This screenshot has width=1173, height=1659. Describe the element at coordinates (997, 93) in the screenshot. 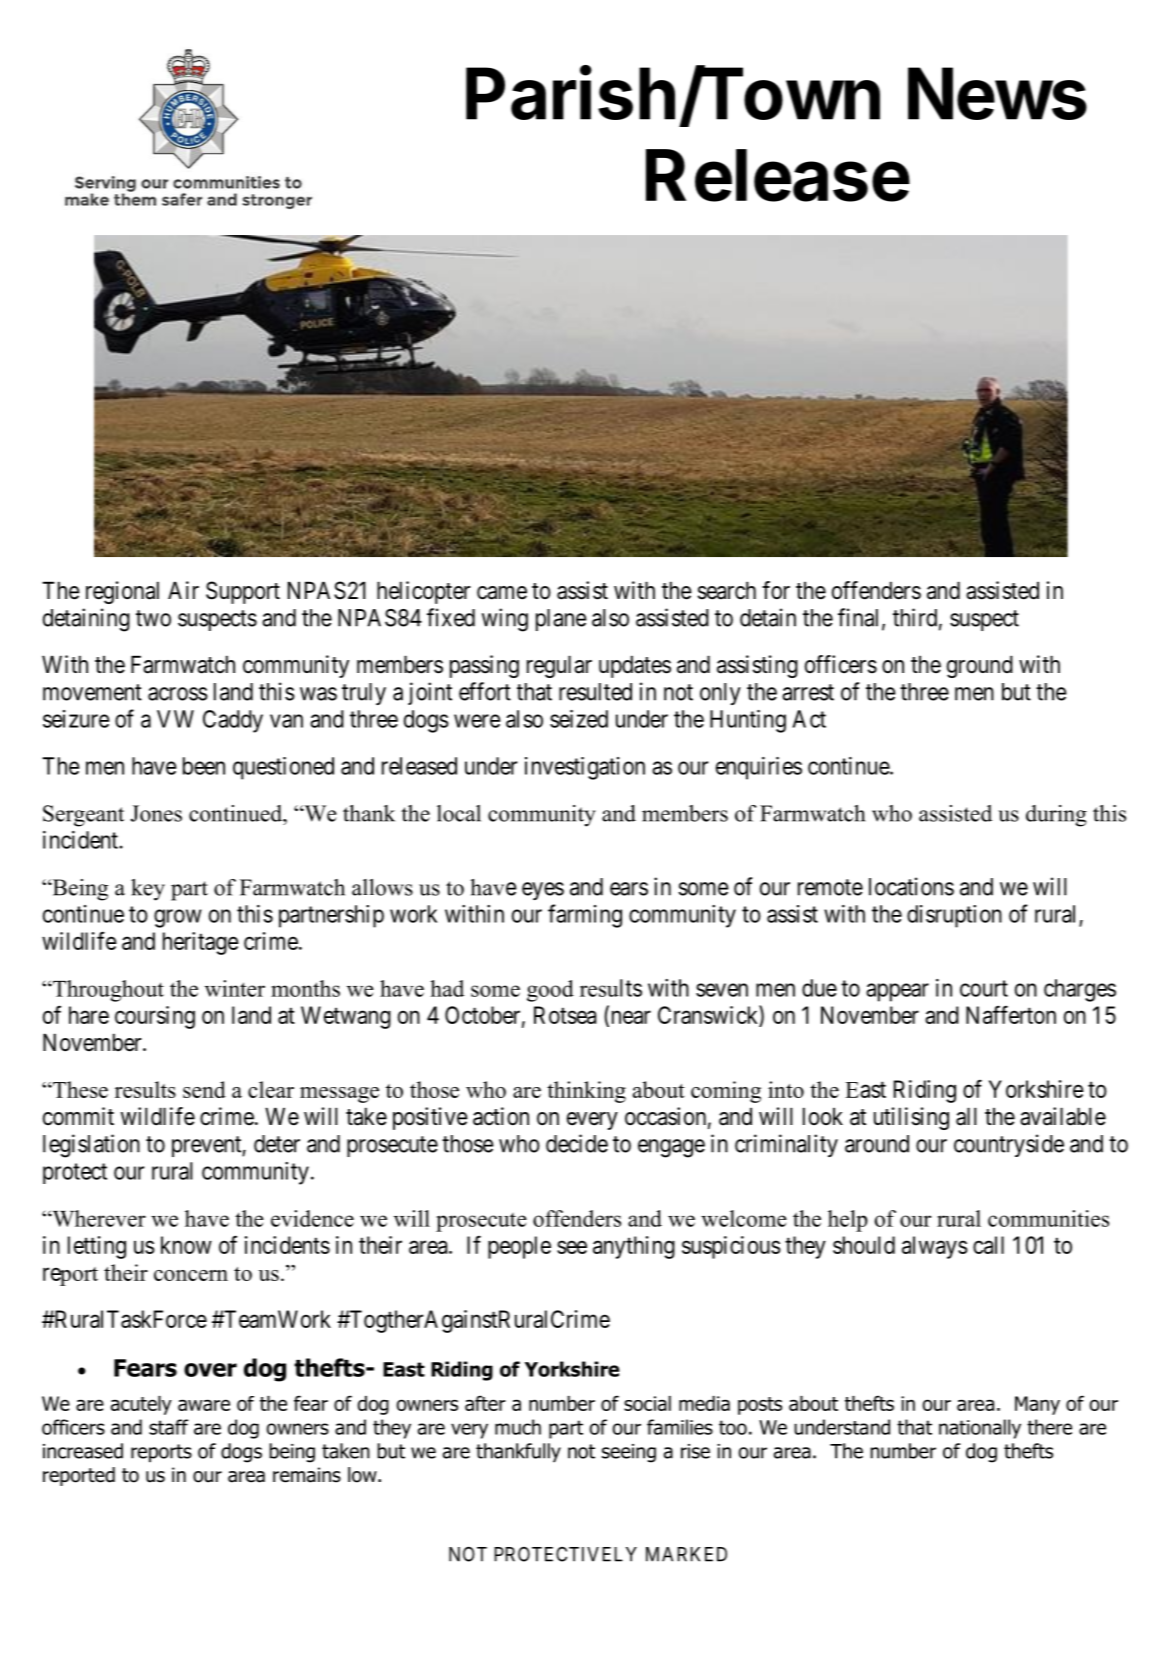

I see `News` at that location.
